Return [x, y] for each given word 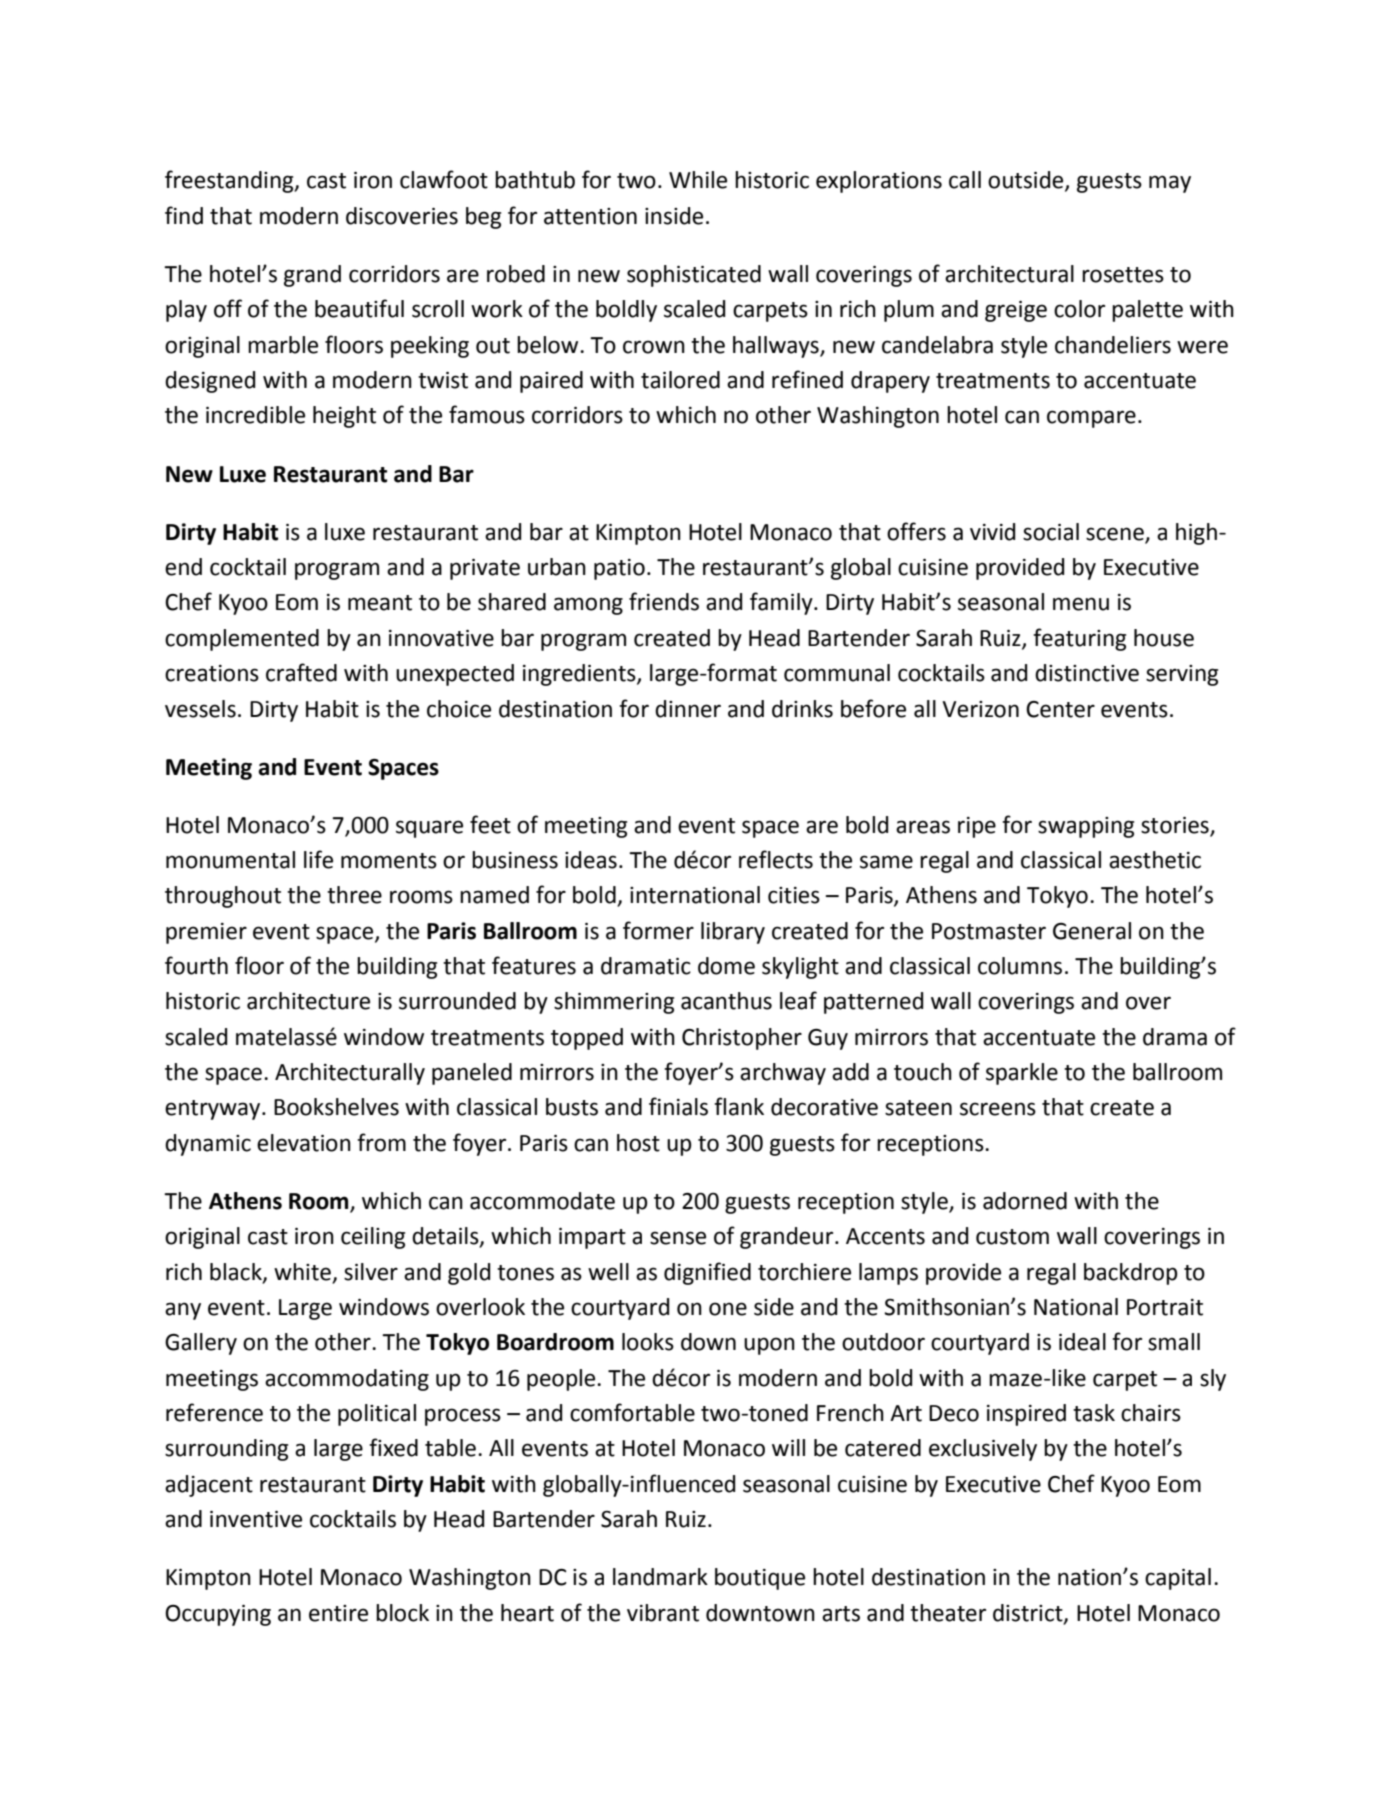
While [698, 180]
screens [998, 1109]
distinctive [1087, 673]
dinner [688, 709]
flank [739, 1106]
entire [338, 1613]
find [184, 215]
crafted [301, 672]
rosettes [1123, 275]
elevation [304, 1143]
